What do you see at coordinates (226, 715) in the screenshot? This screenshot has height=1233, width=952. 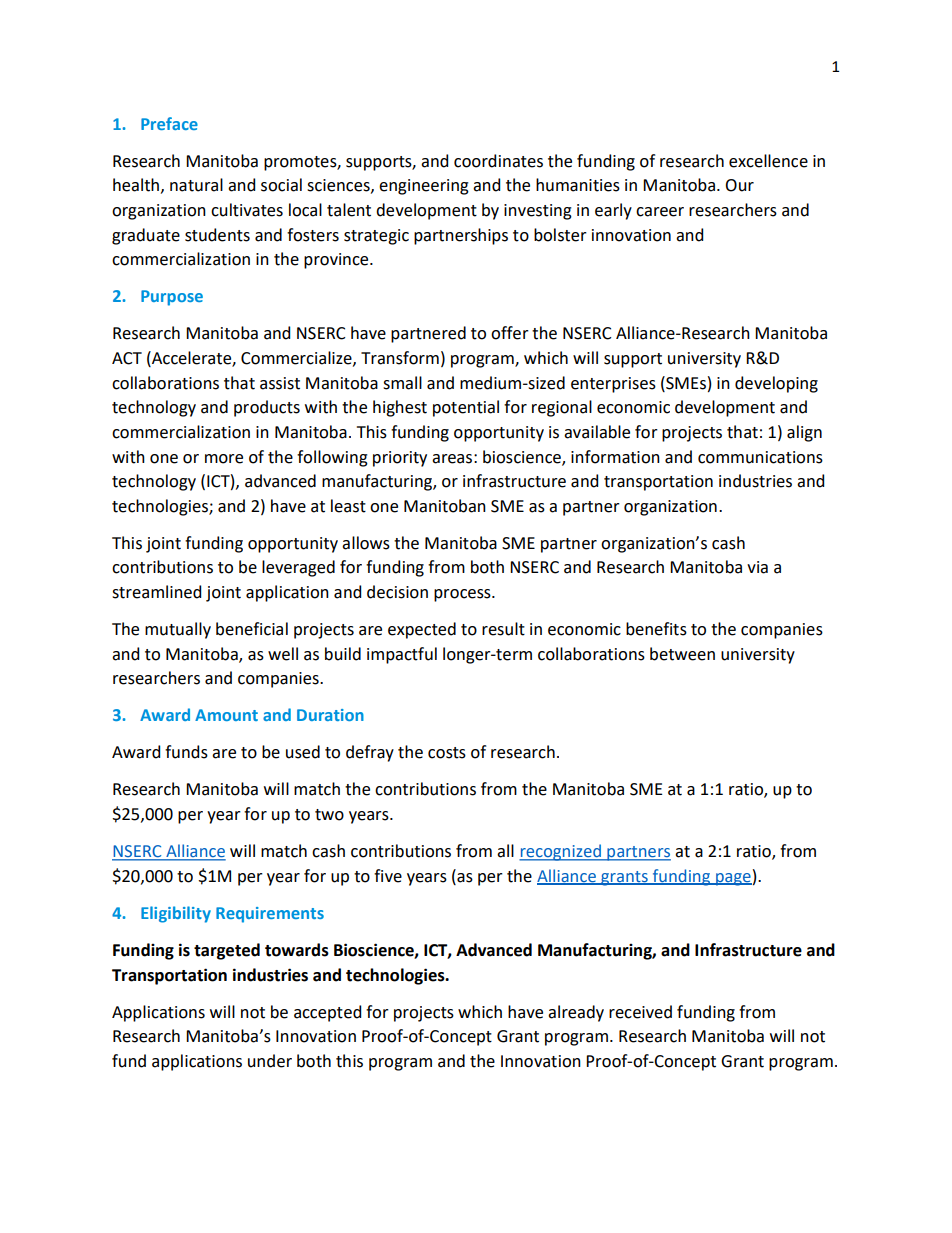 I see `Amount` at bounding box center [226, 715].
